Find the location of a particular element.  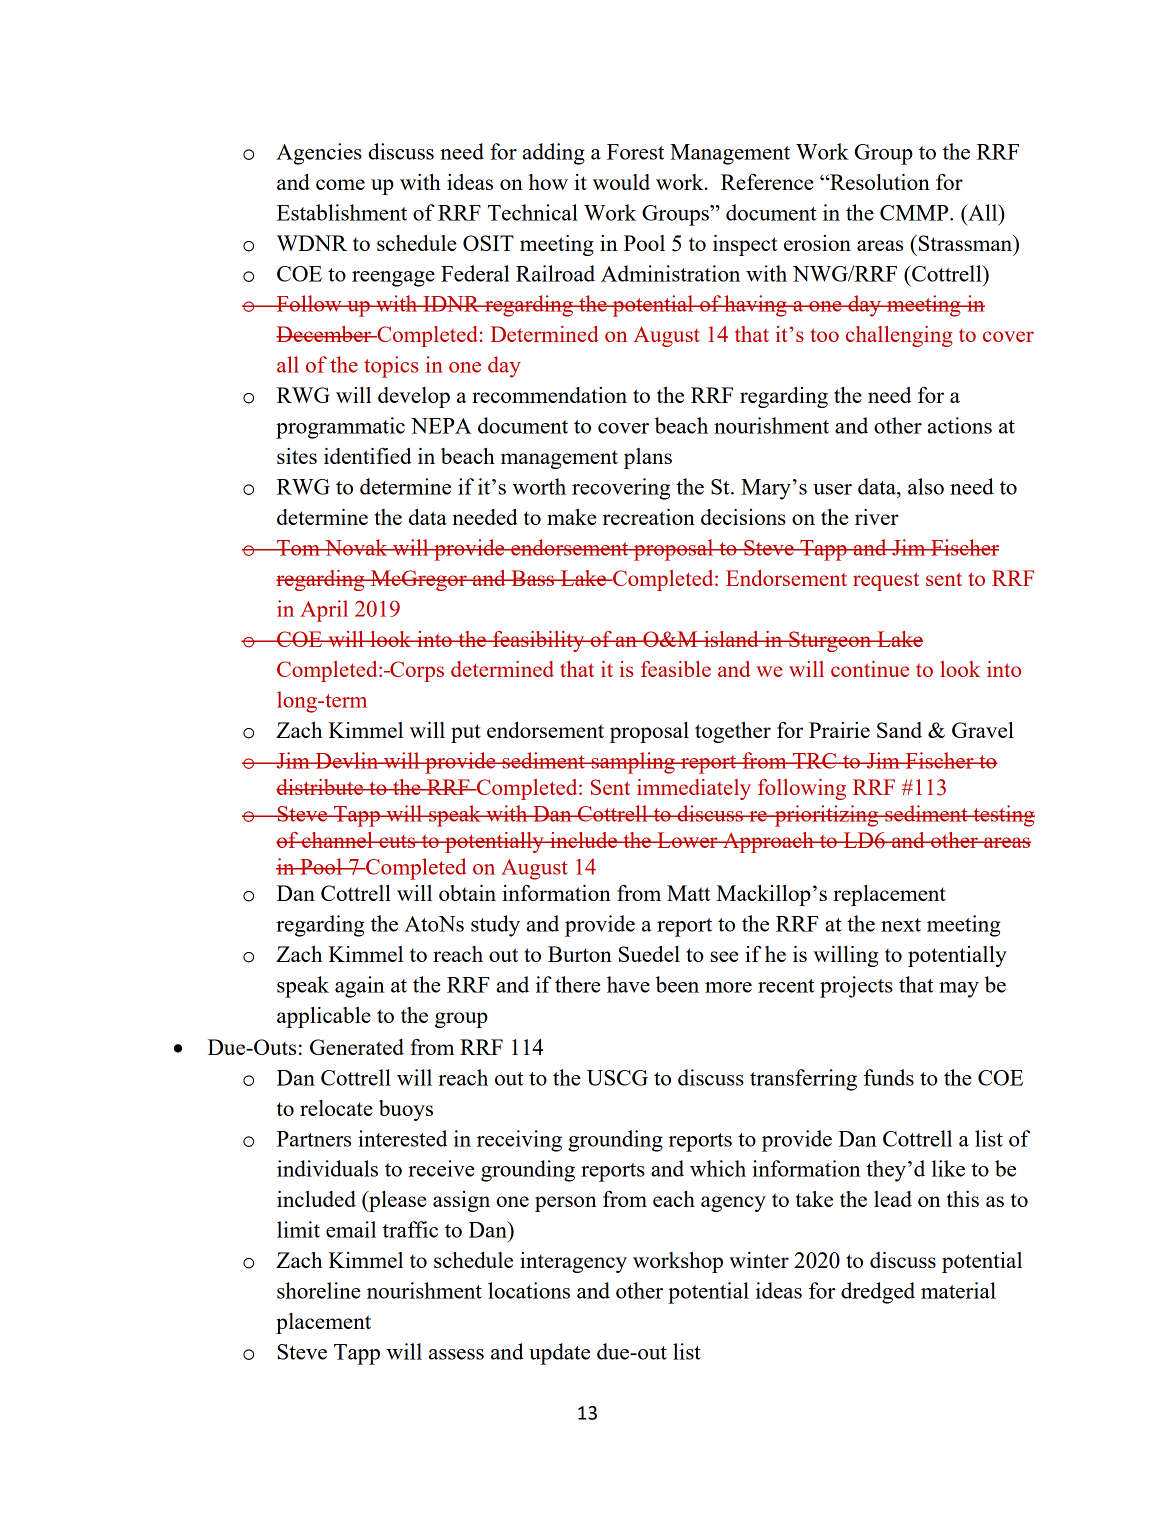

funds is located at coordinates (889, 1077).
